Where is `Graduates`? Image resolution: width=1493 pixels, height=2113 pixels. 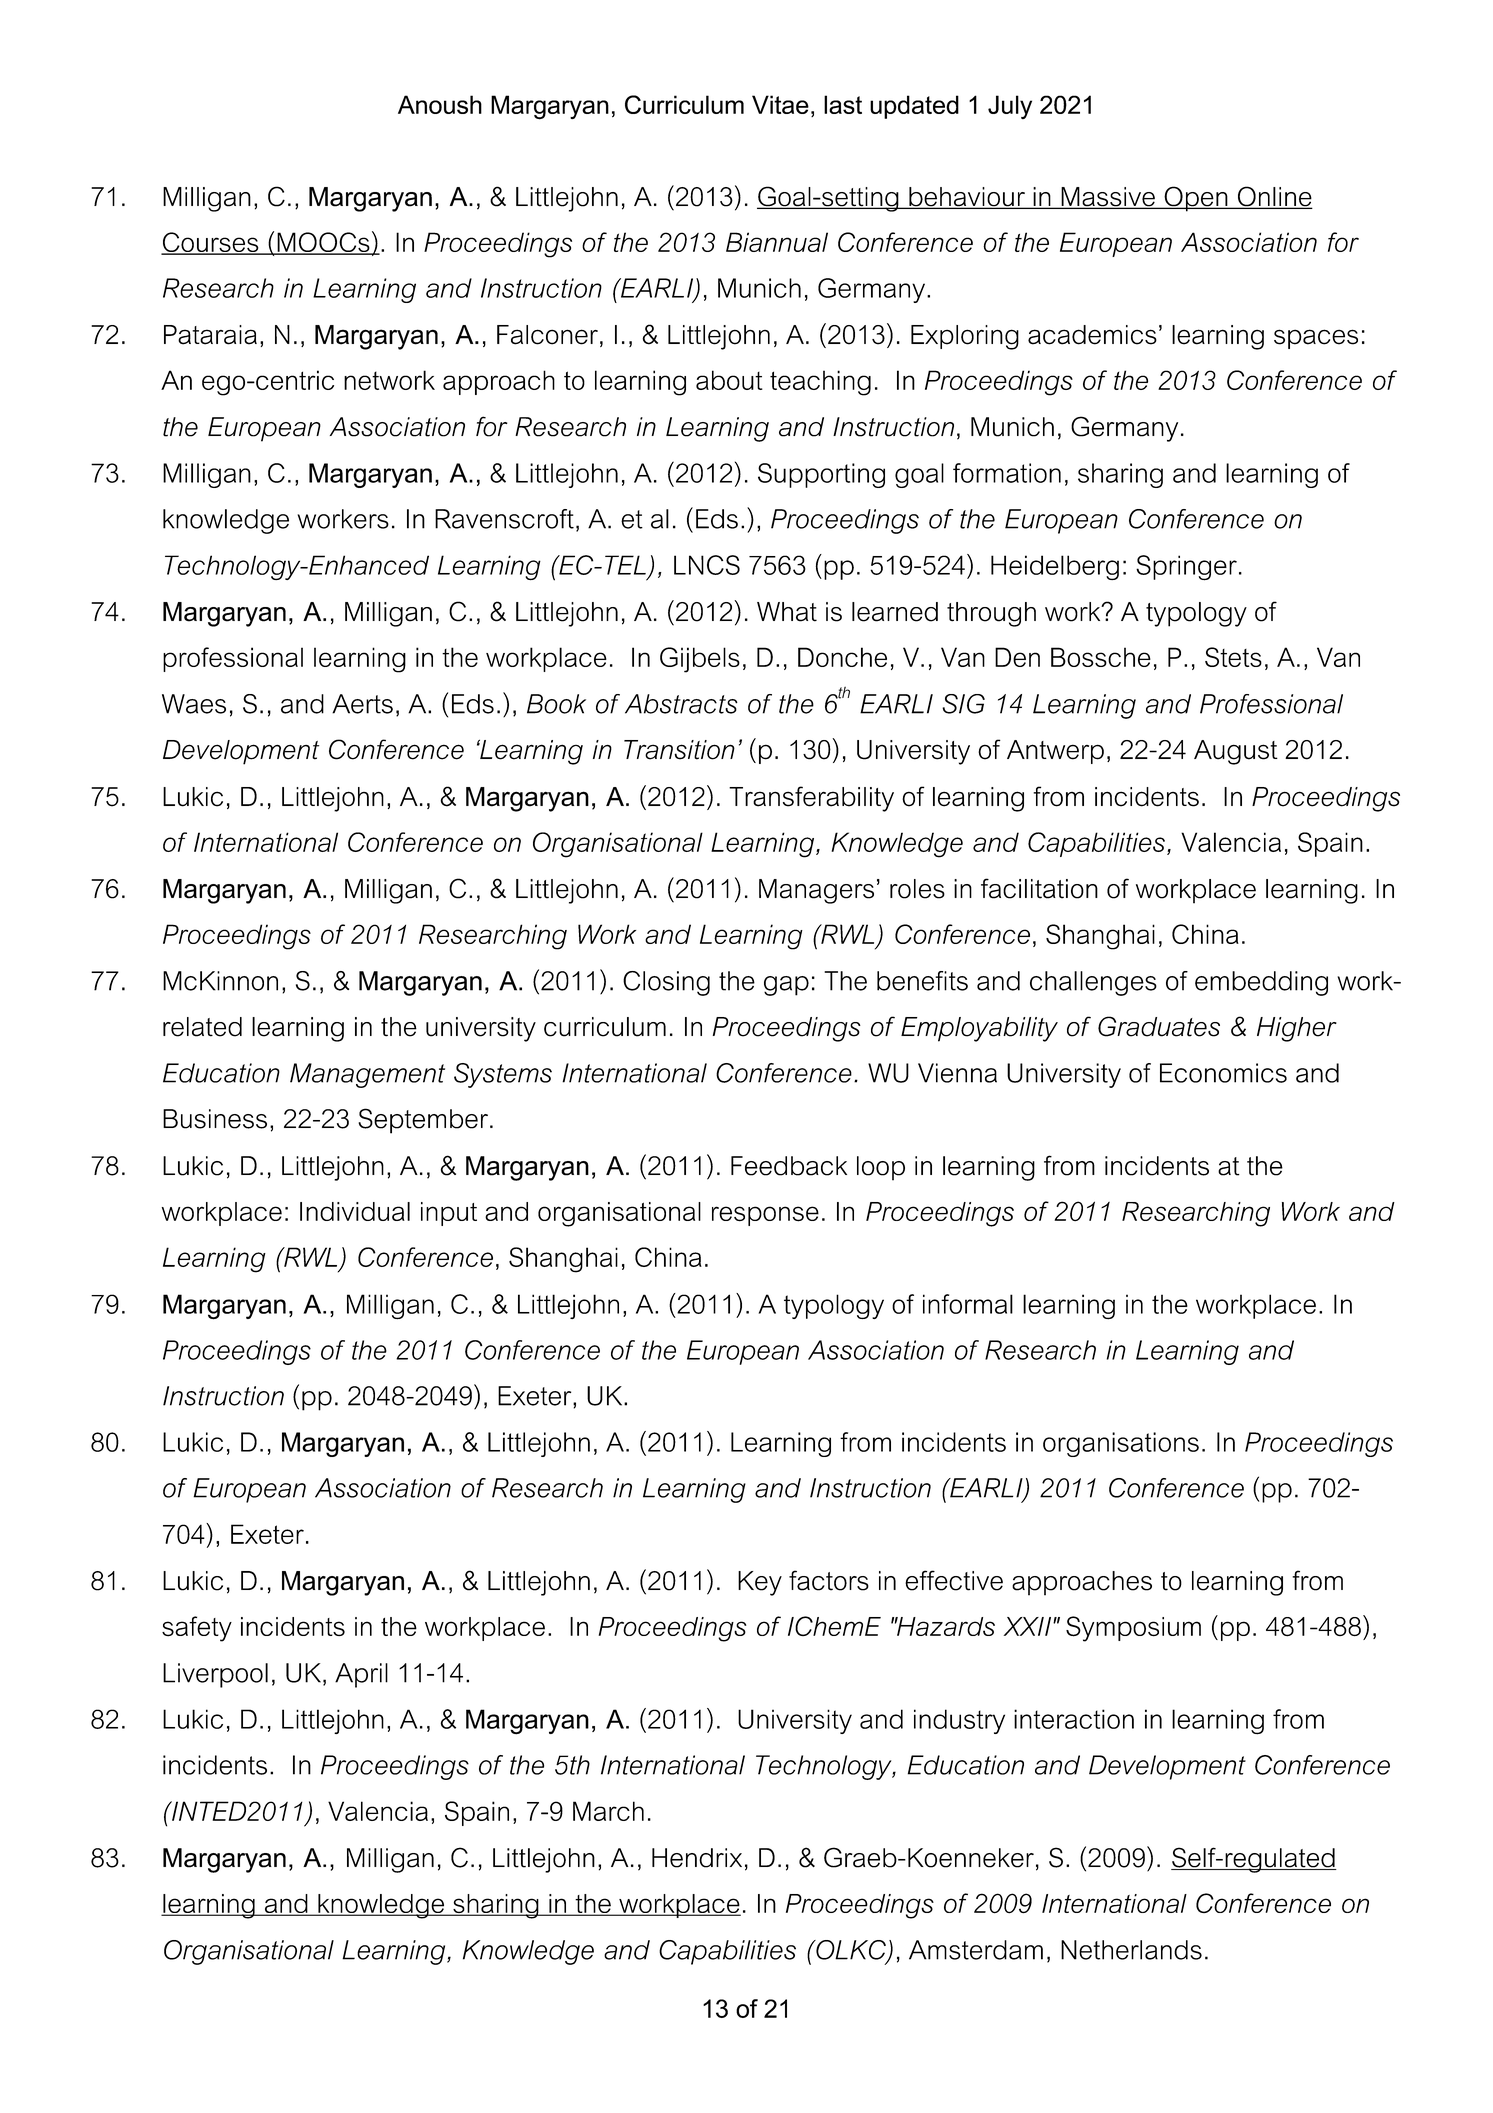 Graduates is located at coordinates (1159, 1026).
